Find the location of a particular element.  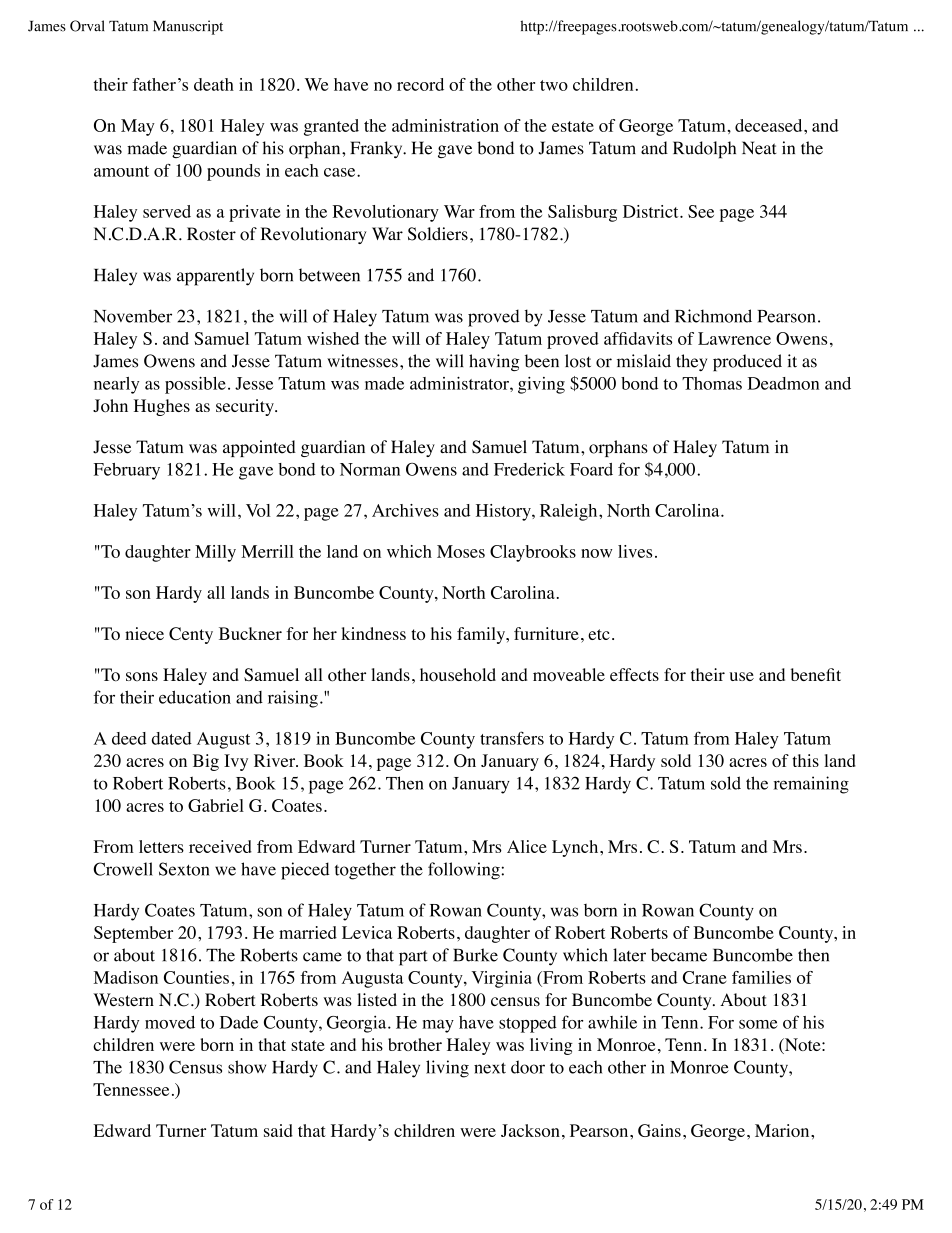

following is located at coordinates (465, 871).
